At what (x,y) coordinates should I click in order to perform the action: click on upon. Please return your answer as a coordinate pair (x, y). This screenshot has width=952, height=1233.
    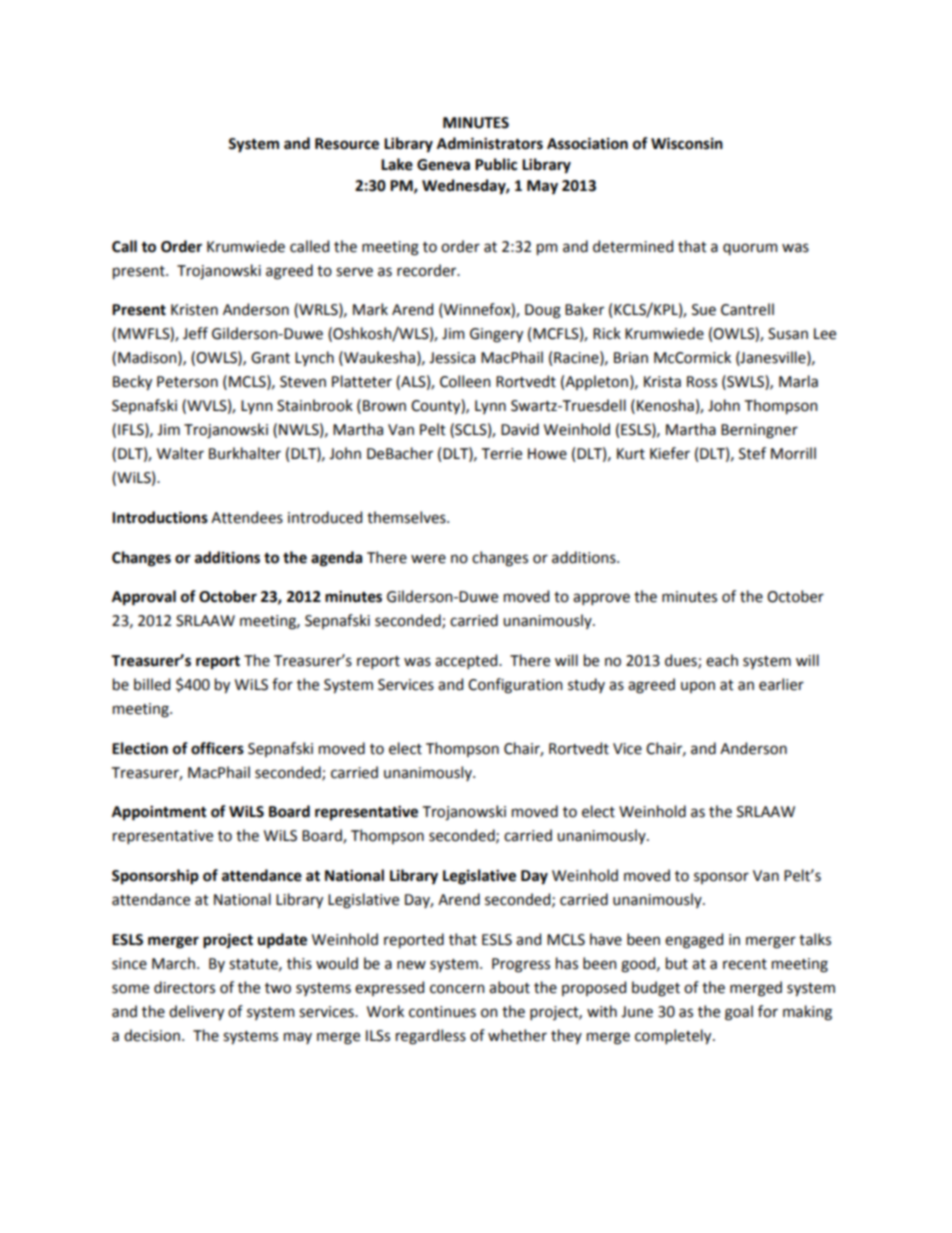
    Looking at the image, I should click on (698, 687).
